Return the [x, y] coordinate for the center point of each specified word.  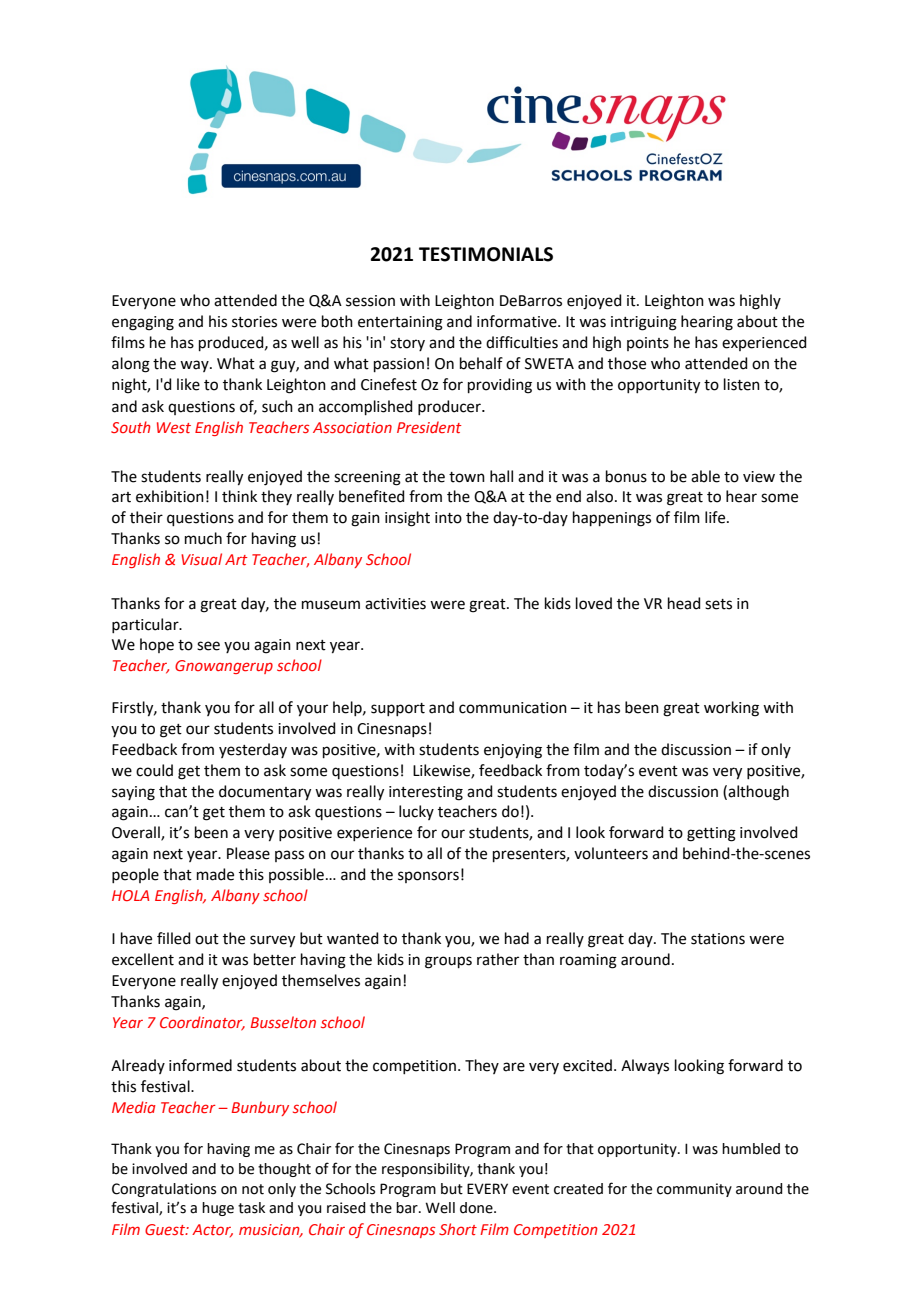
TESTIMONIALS [486, 254]
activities [395, 604]
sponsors [428, 877]
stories [254, 322]
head [684, 603]
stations [718, 939]
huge [218, 1209]
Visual [201, 559]
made [215, 874]
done [477, 1208]
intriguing [644, 323]
